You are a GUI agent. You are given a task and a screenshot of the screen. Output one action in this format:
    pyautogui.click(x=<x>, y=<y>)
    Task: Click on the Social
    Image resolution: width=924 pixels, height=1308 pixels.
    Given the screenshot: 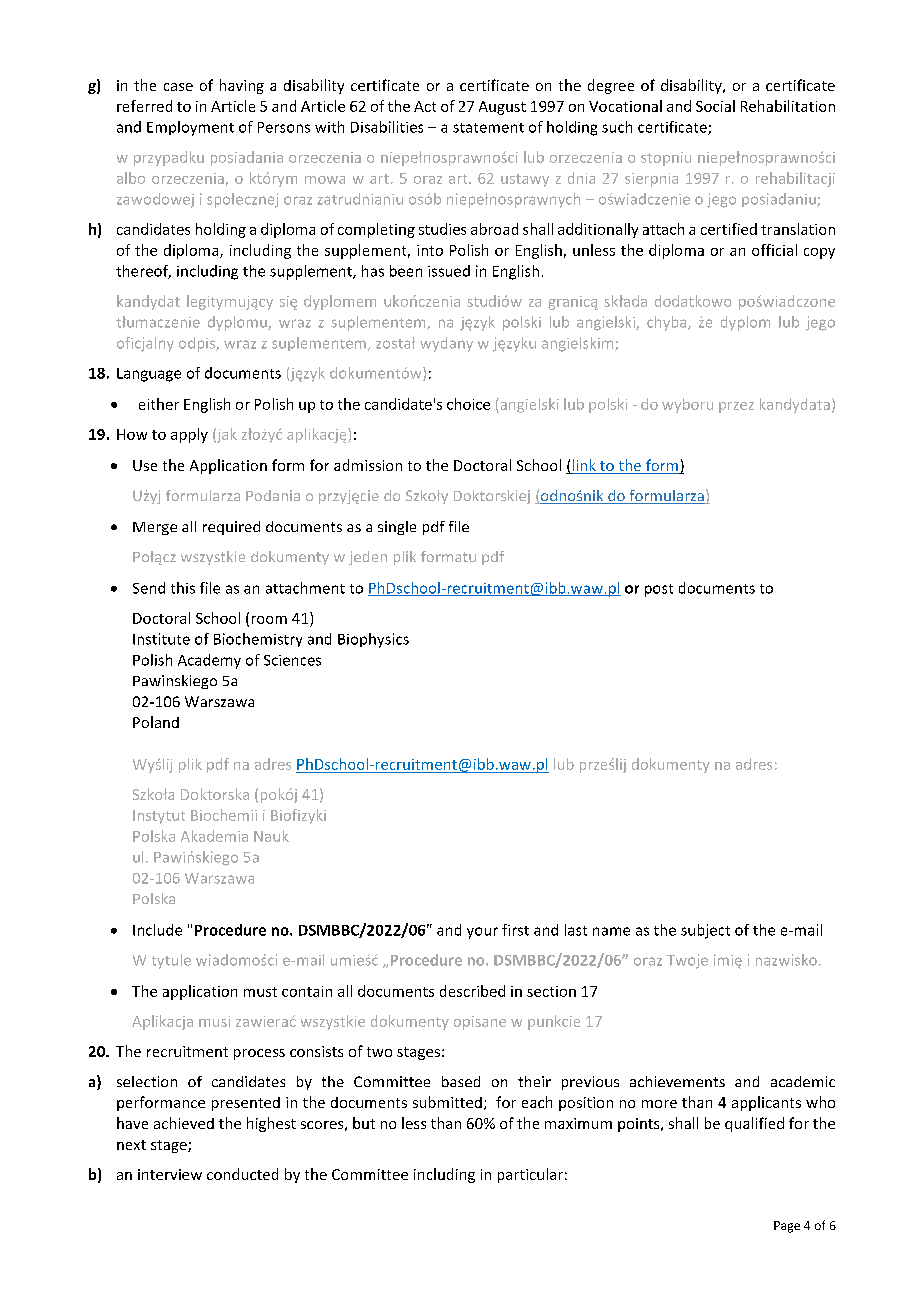 What is the action you would take?
    pyautogui.click(x=715, y=106)
